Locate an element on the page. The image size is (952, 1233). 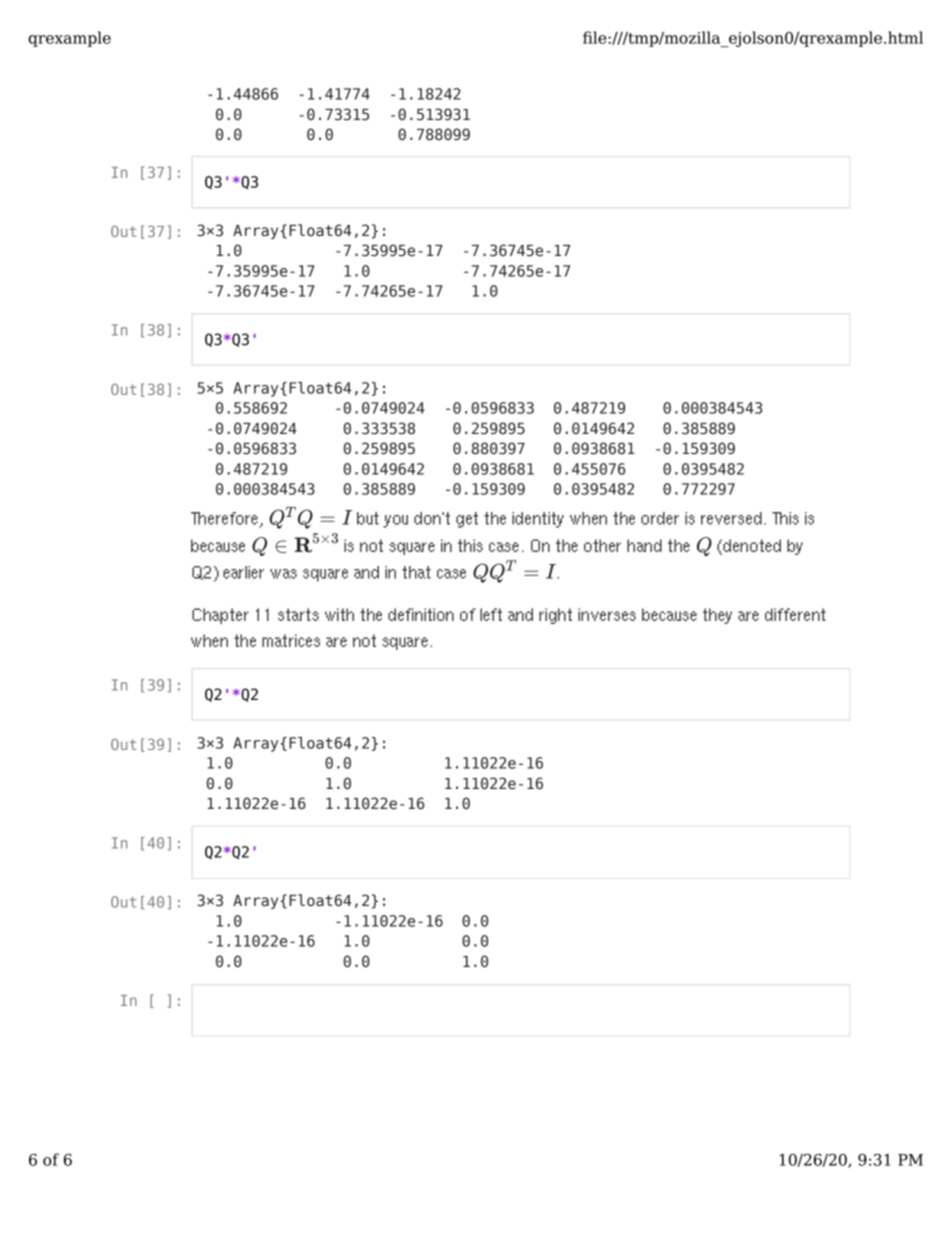
that is located at coordinates (416, 572).
